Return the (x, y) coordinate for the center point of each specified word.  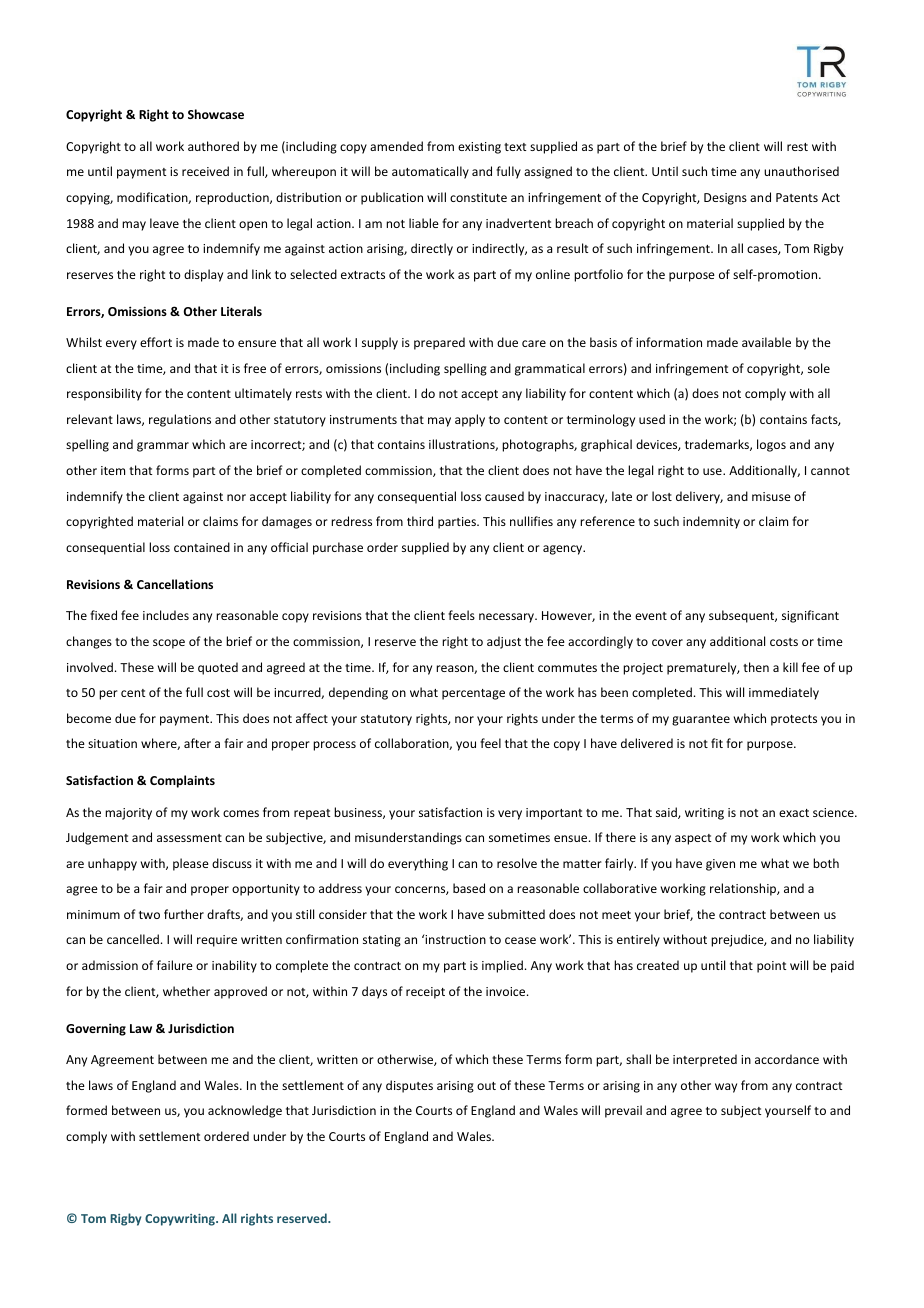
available (766, 342)
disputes (409, 1086)
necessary (508, 618)
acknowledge (245, 1111)
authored (213, 146)
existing (479, 148)
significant (810, 616)
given (720, 865)
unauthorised (801, 171)
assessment (189, 838)
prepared (439, 343)
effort (156, 342)
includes (166, 615)
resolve (517, 863)
